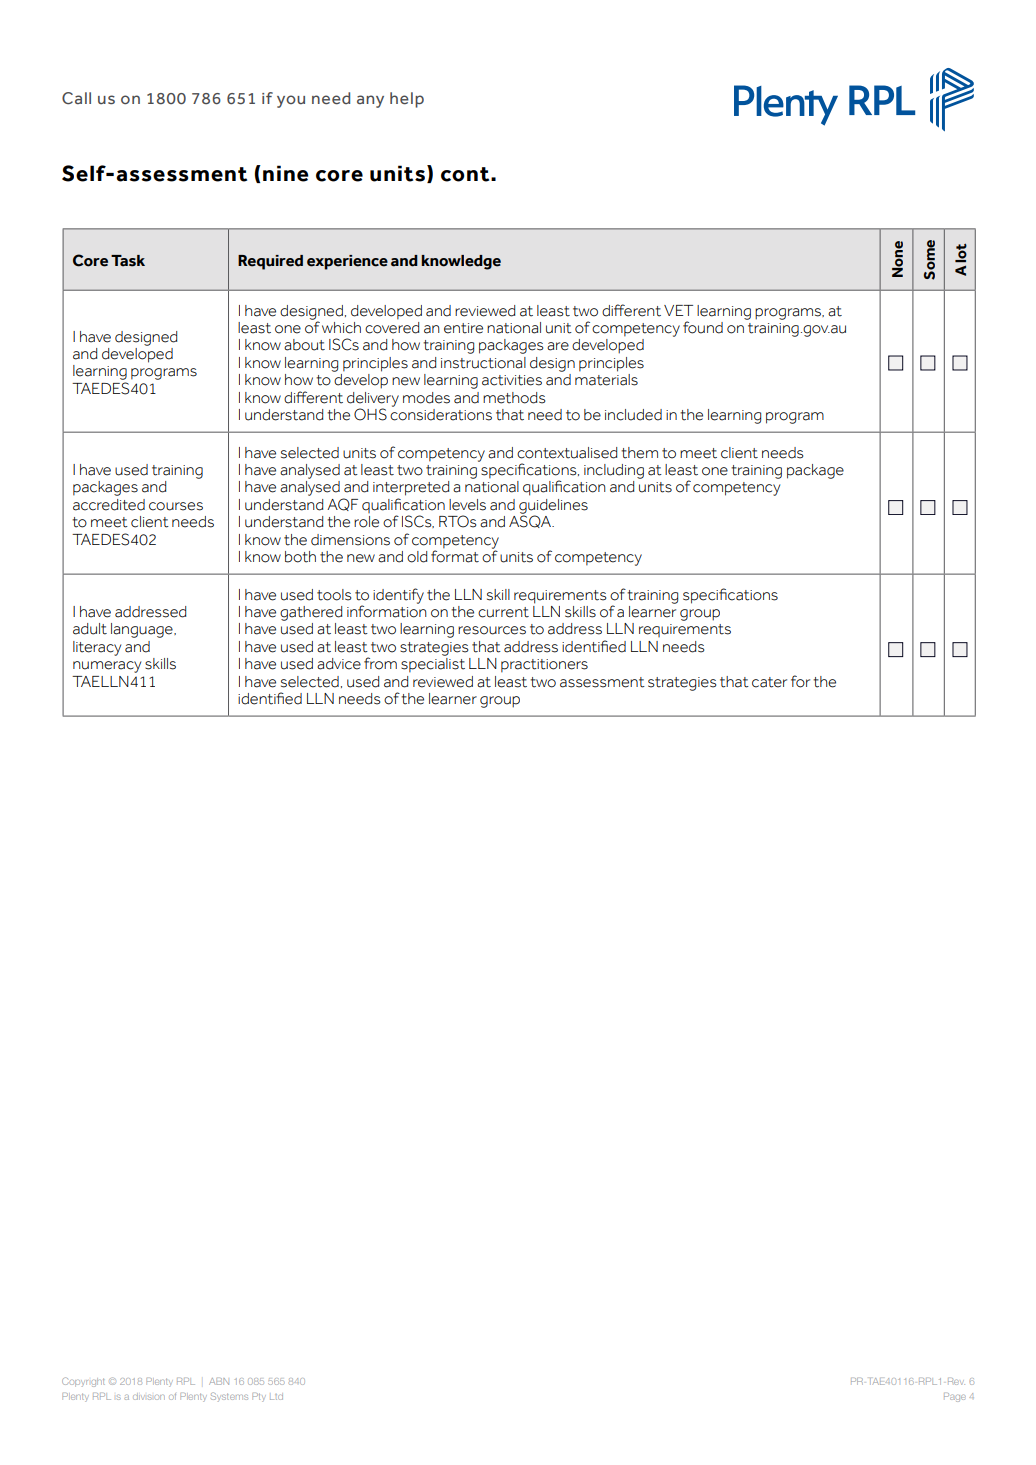  What do you see at coordinates (544, 666) in the document?
I see `practitioners` at bounding box center [544, 666].
